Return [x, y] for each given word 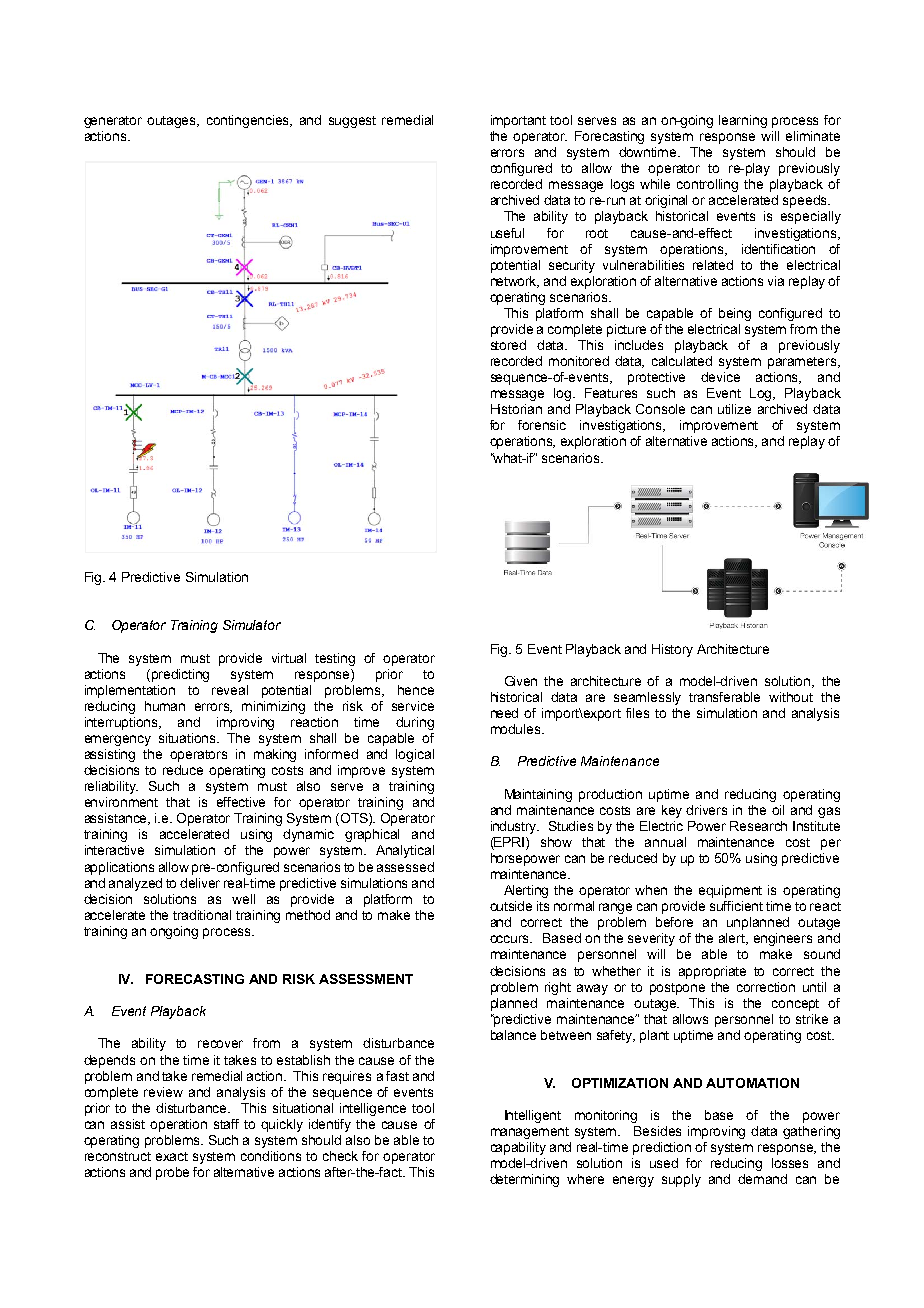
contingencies [249, 121]
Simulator [252, 625]
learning [743, 121]
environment [121, 802]
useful [507, 233]
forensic [542, 425]
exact [172, 1156]
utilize [734, 409]
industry [515, 827]
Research [758, 826]
